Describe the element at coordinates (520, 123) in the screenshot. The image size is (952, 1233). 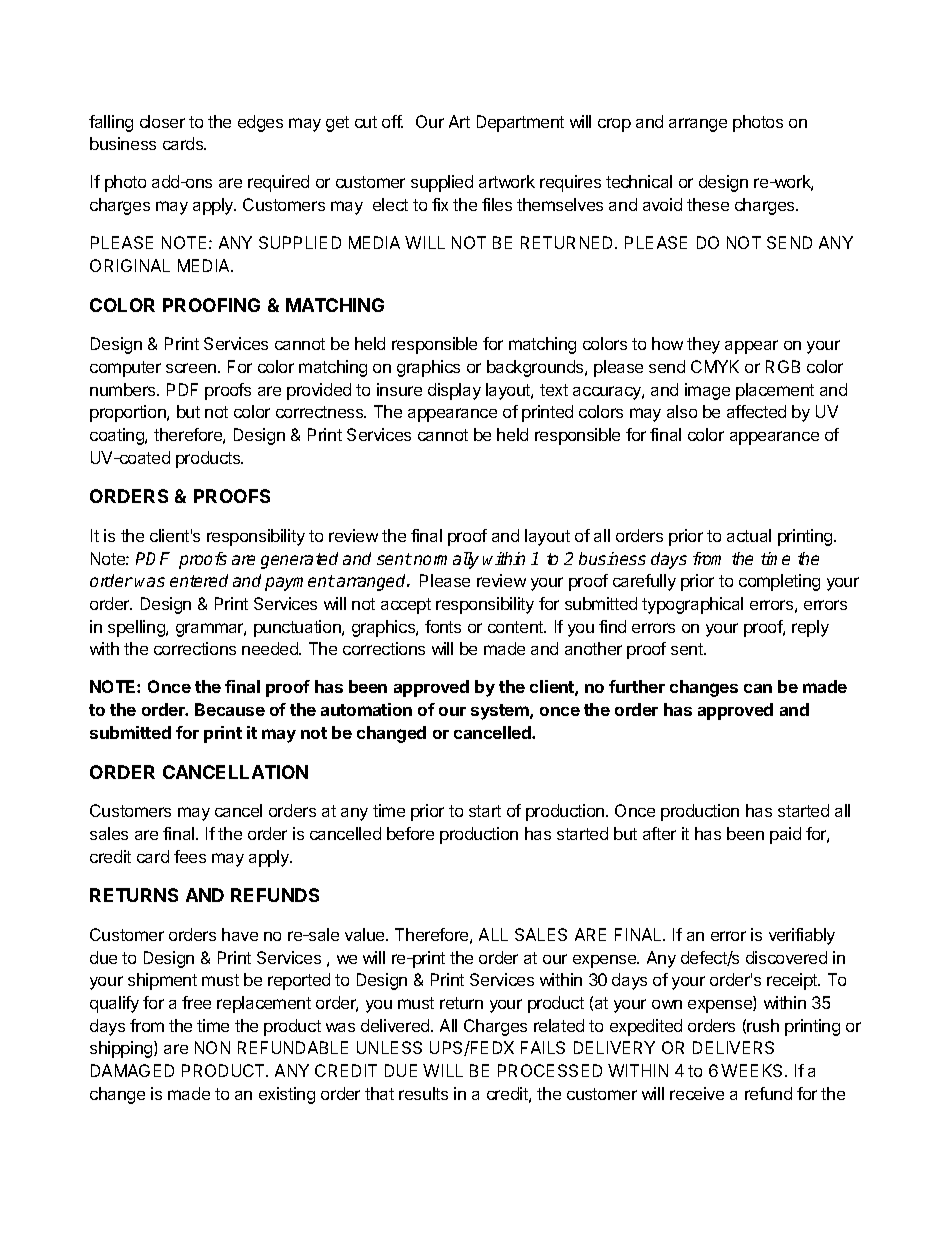
I see `Department` at that location.
